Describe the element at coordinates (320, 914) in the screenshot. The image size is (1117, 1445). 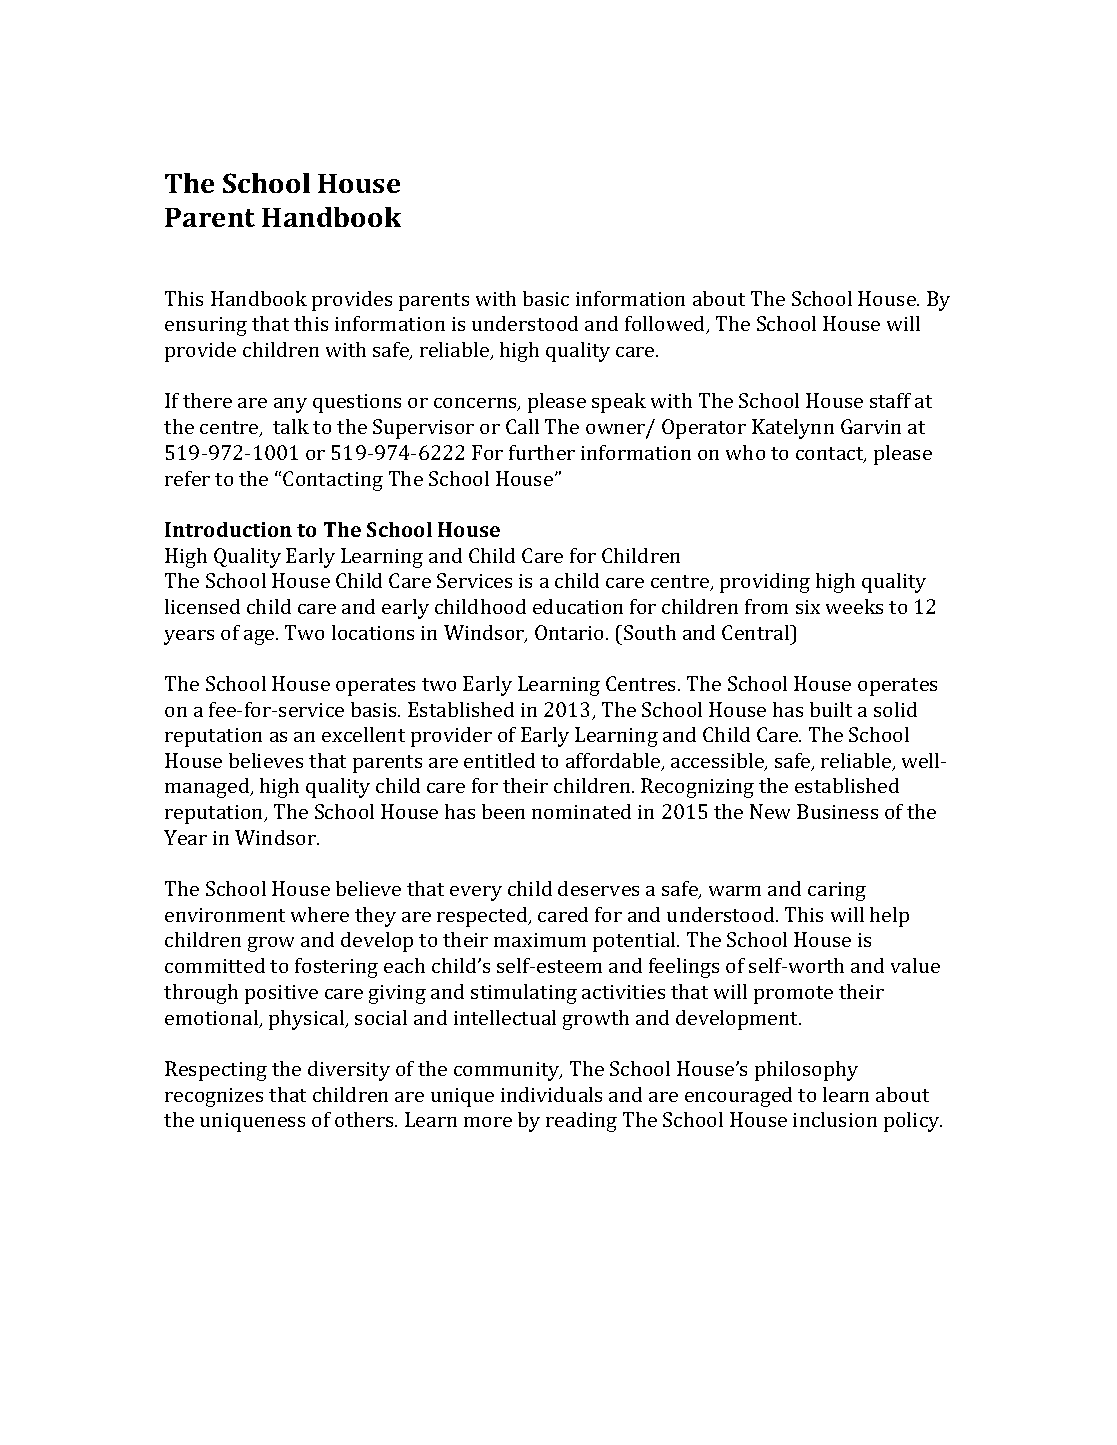
I see `where` at that location.
